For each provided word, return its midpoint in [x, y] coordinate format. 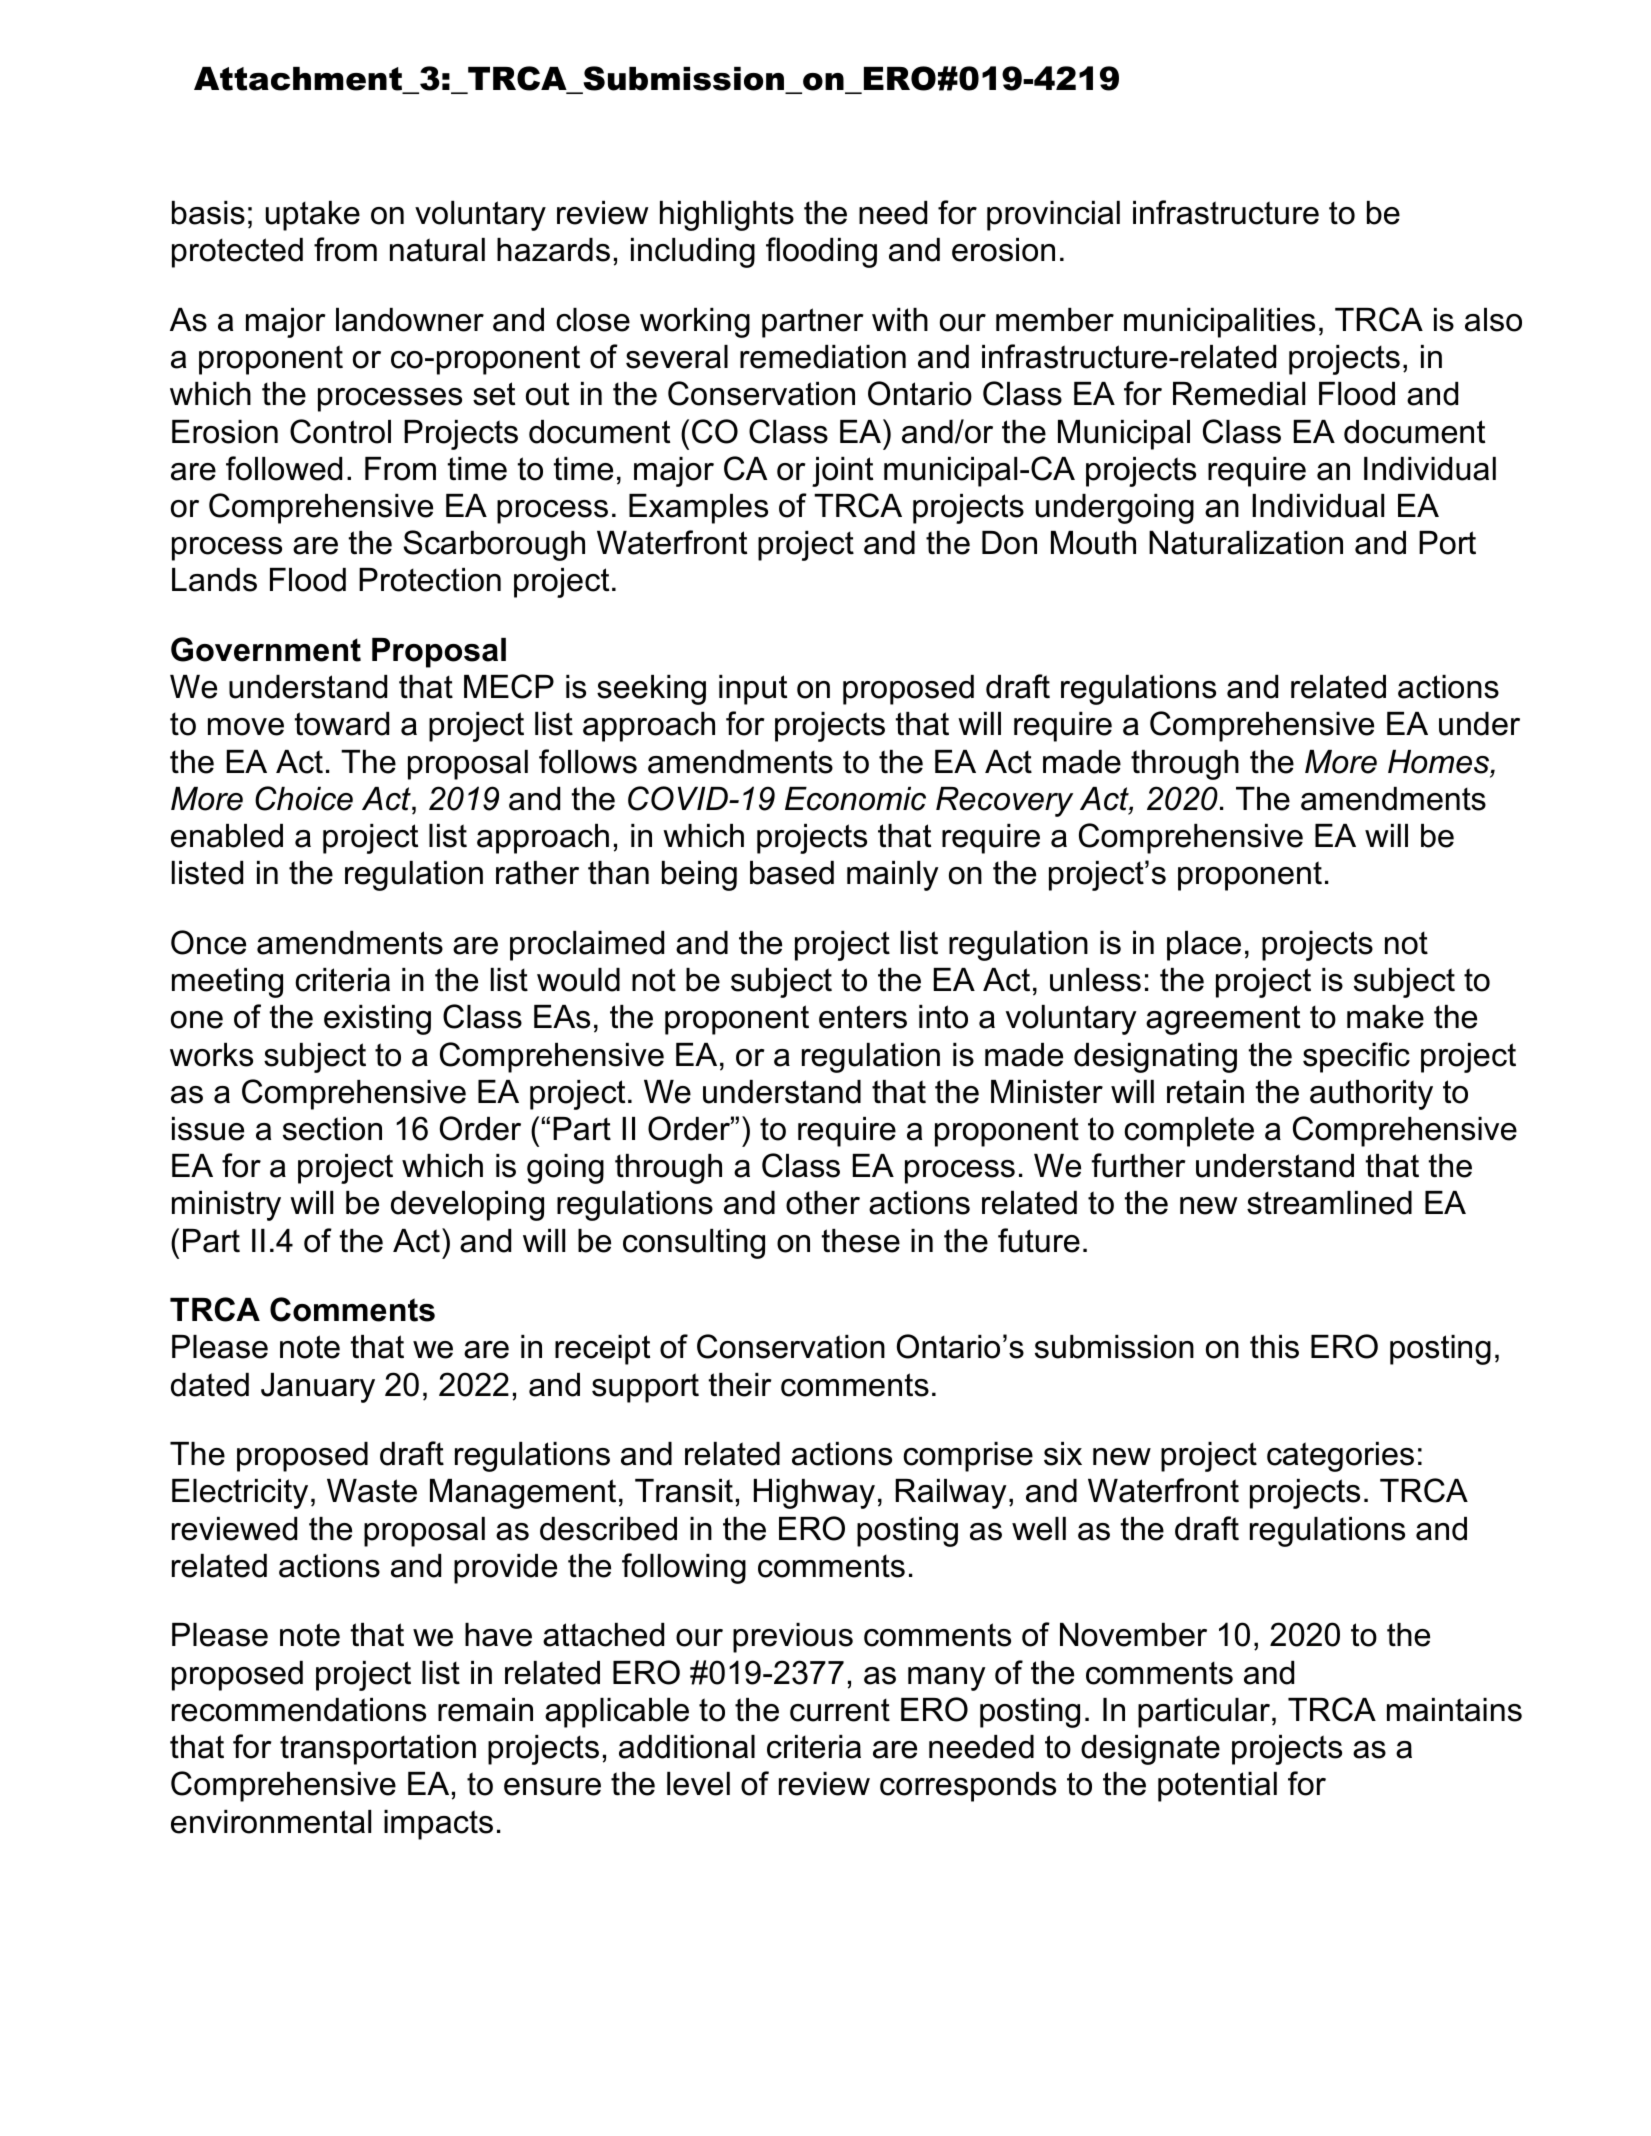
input [753, 690]
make [1385, 1017]
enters [863, 1017]
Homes [1440, 763]
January [318, 1388]
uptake [313, 216]
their [740, 1385]
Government [266, 649]
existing [377, 1020]
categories [1340, 1457]
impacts [438, 1825]
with [900, 319]
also [1493, 320]
